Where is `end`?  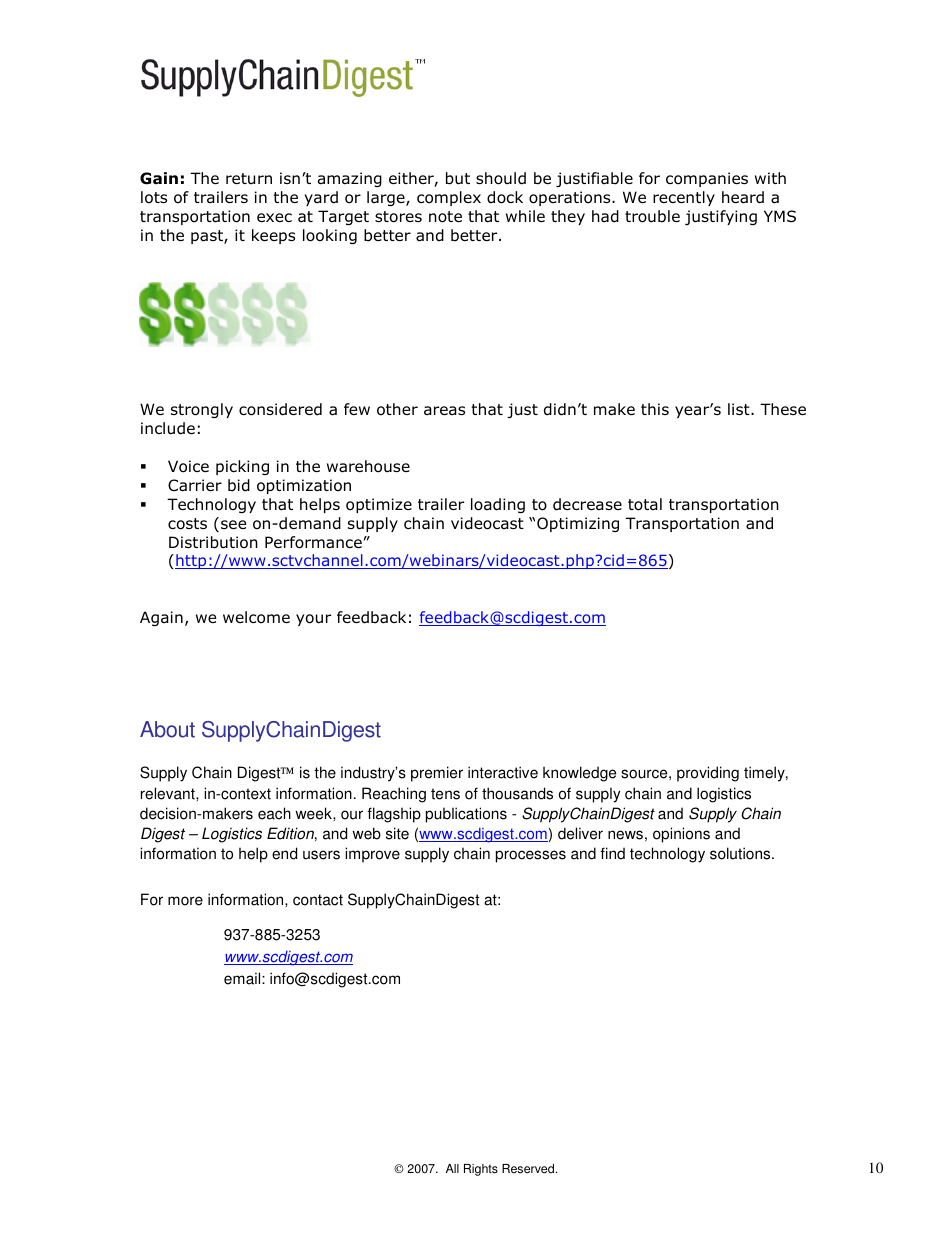
end is located at coordinates (284, 853).
